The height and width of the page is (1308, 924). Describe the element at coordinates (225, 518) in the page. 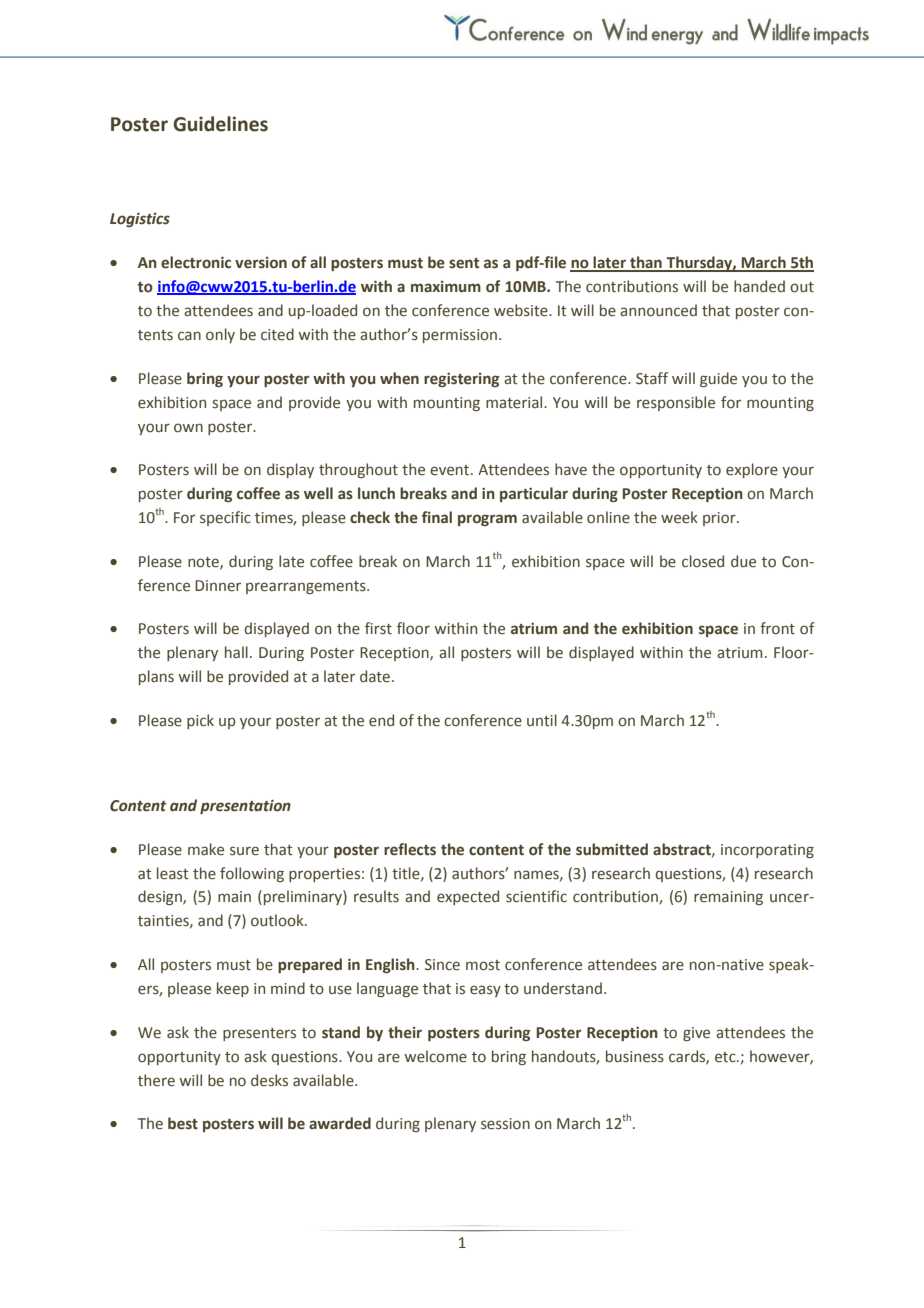

I see `specific` at that location.
